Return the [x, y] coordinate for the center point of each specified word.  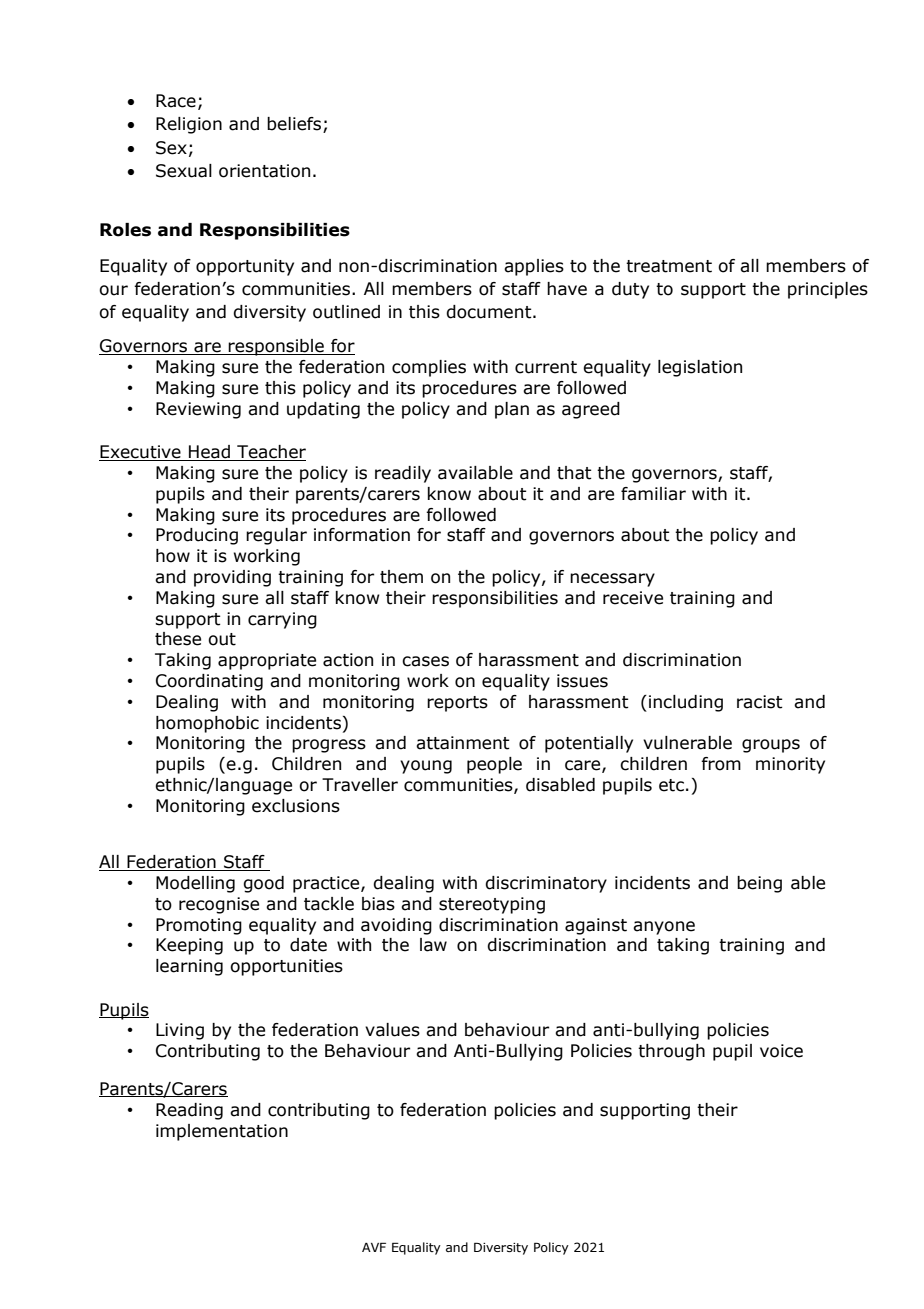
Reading [189, 1111]
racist [760, 702]
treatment [669, 266]
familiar [653, 494]
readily [403, 474]
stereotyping [492, 905]
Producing [197, 536]
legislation [700, 368]
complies [429, 368]
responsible [276, 347]
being [759, 884]
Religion [189, 125]
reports [457, 704]
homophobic [207, 724]
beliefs [295, 125]
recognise [219, 905]
